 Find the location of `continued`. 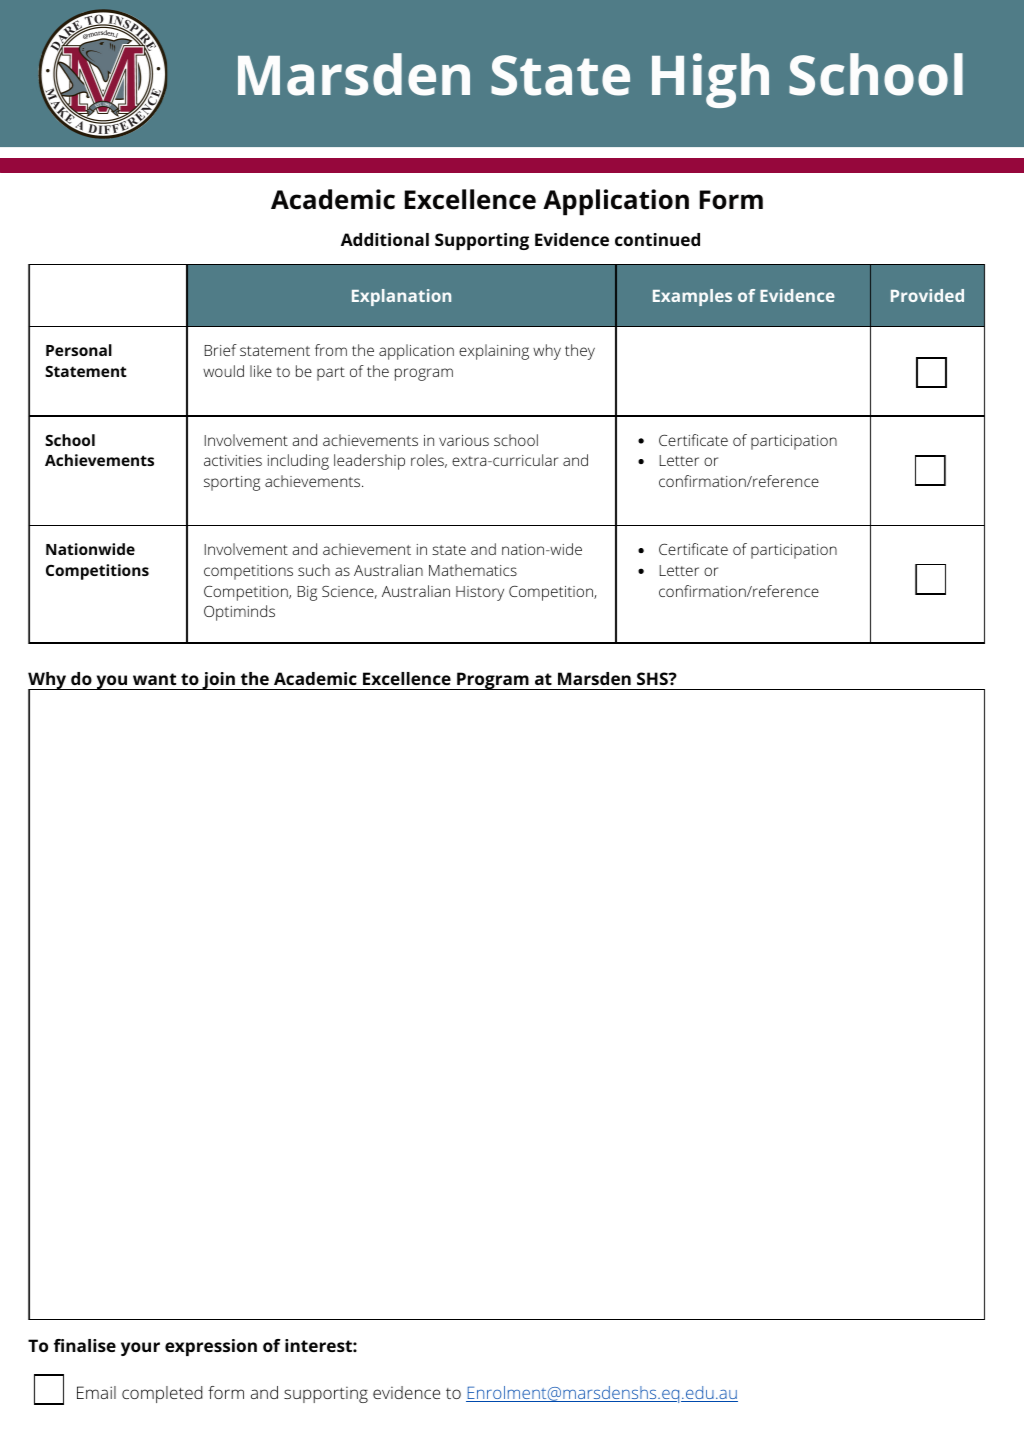

continued is located at coordinates (657, 239).
